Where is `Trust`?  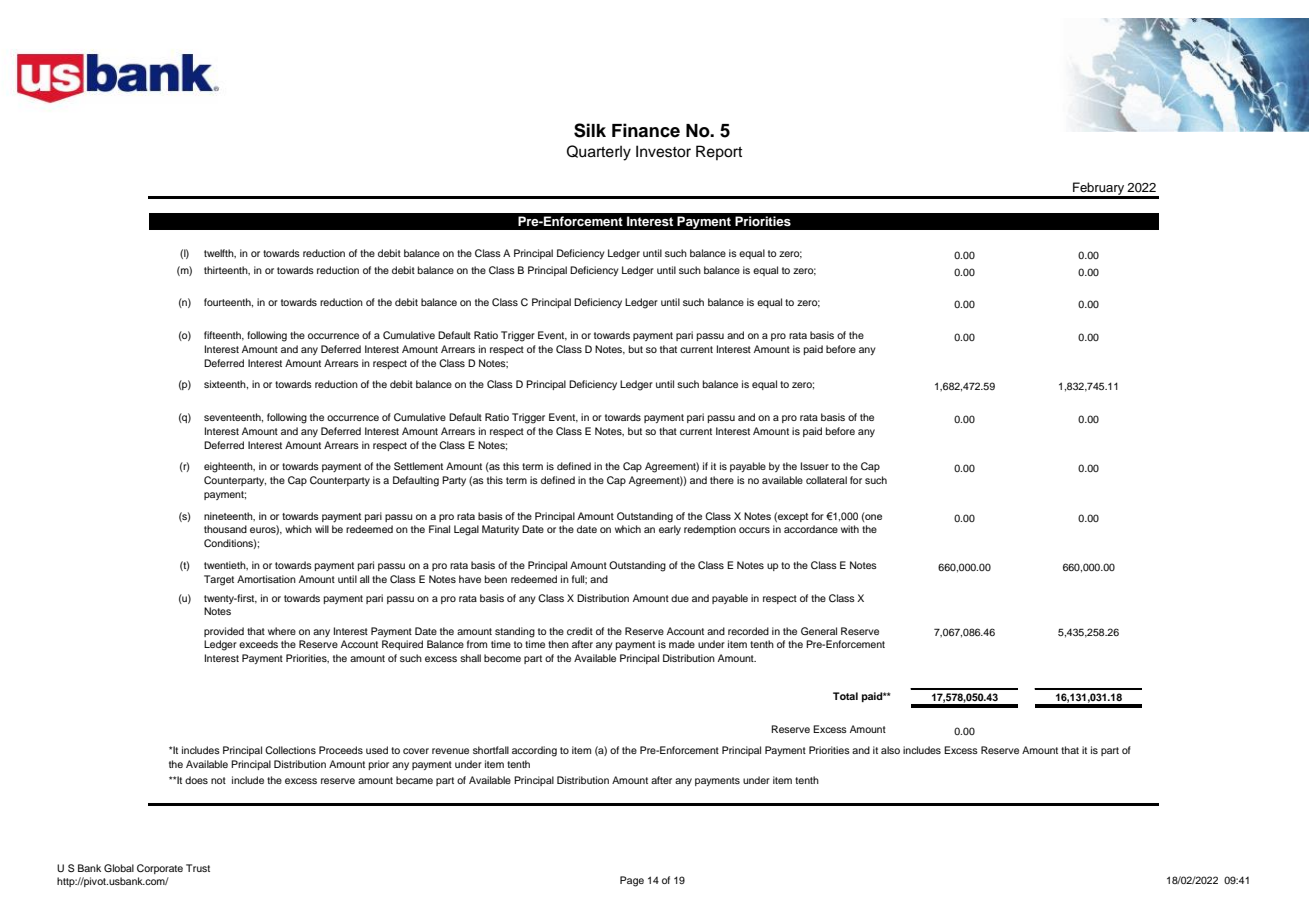 Trust is located at coordinates (198, 868).
